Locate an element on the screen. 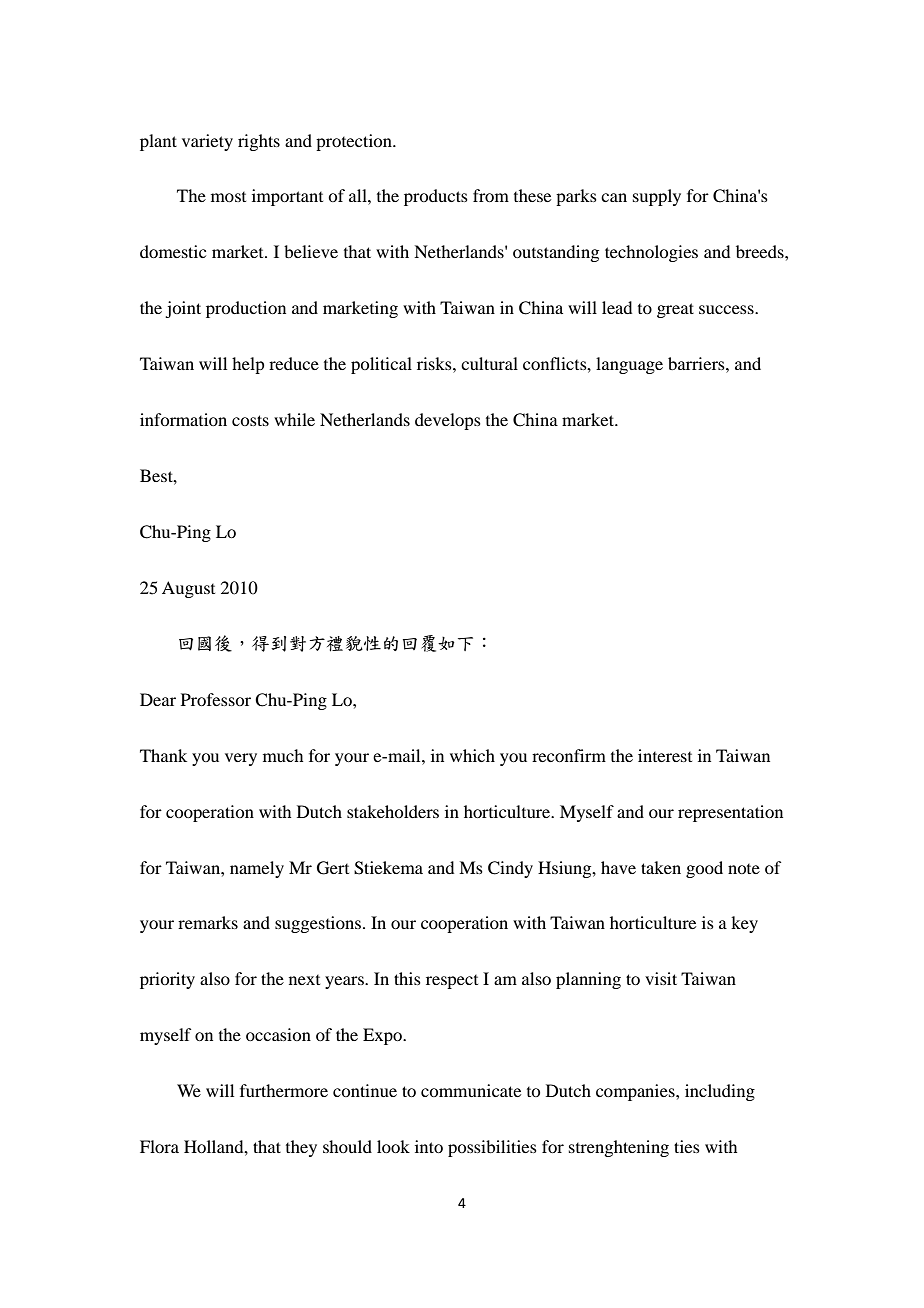 Image resolution: width=924 pixels, height=1308 pixels. which is located at coordinates (472, 755).
